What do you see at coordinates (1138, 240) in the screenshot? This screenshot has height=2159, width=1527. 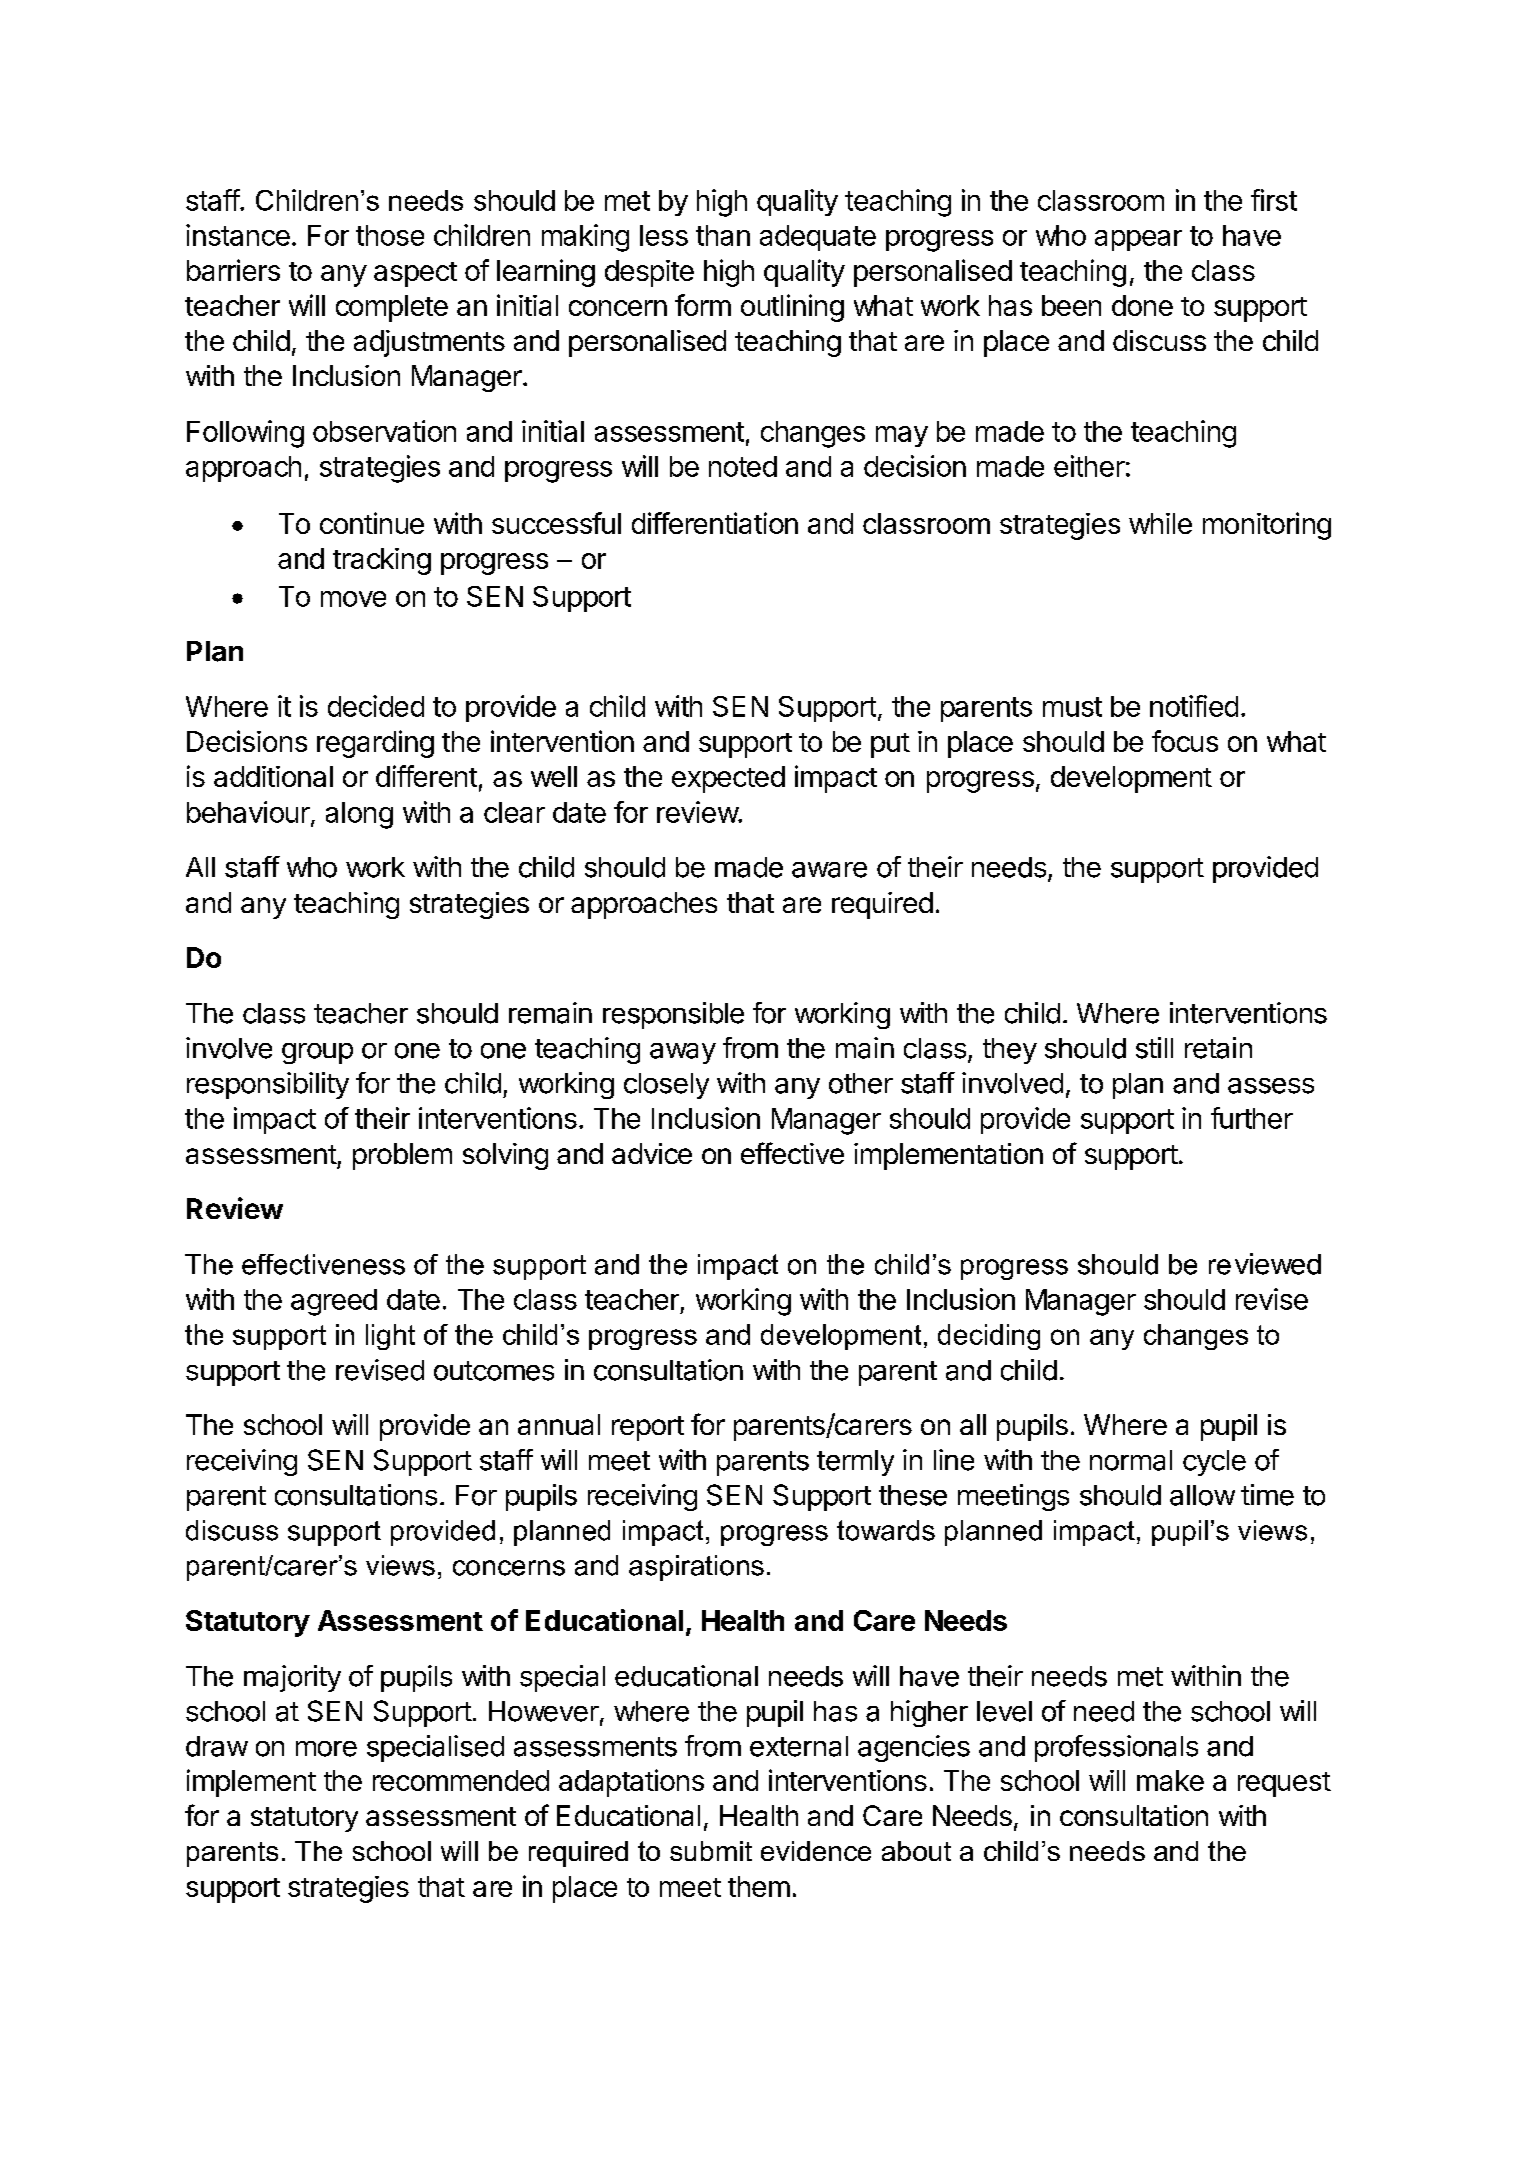 I see `appear` at bounding box center [1138, 240].
